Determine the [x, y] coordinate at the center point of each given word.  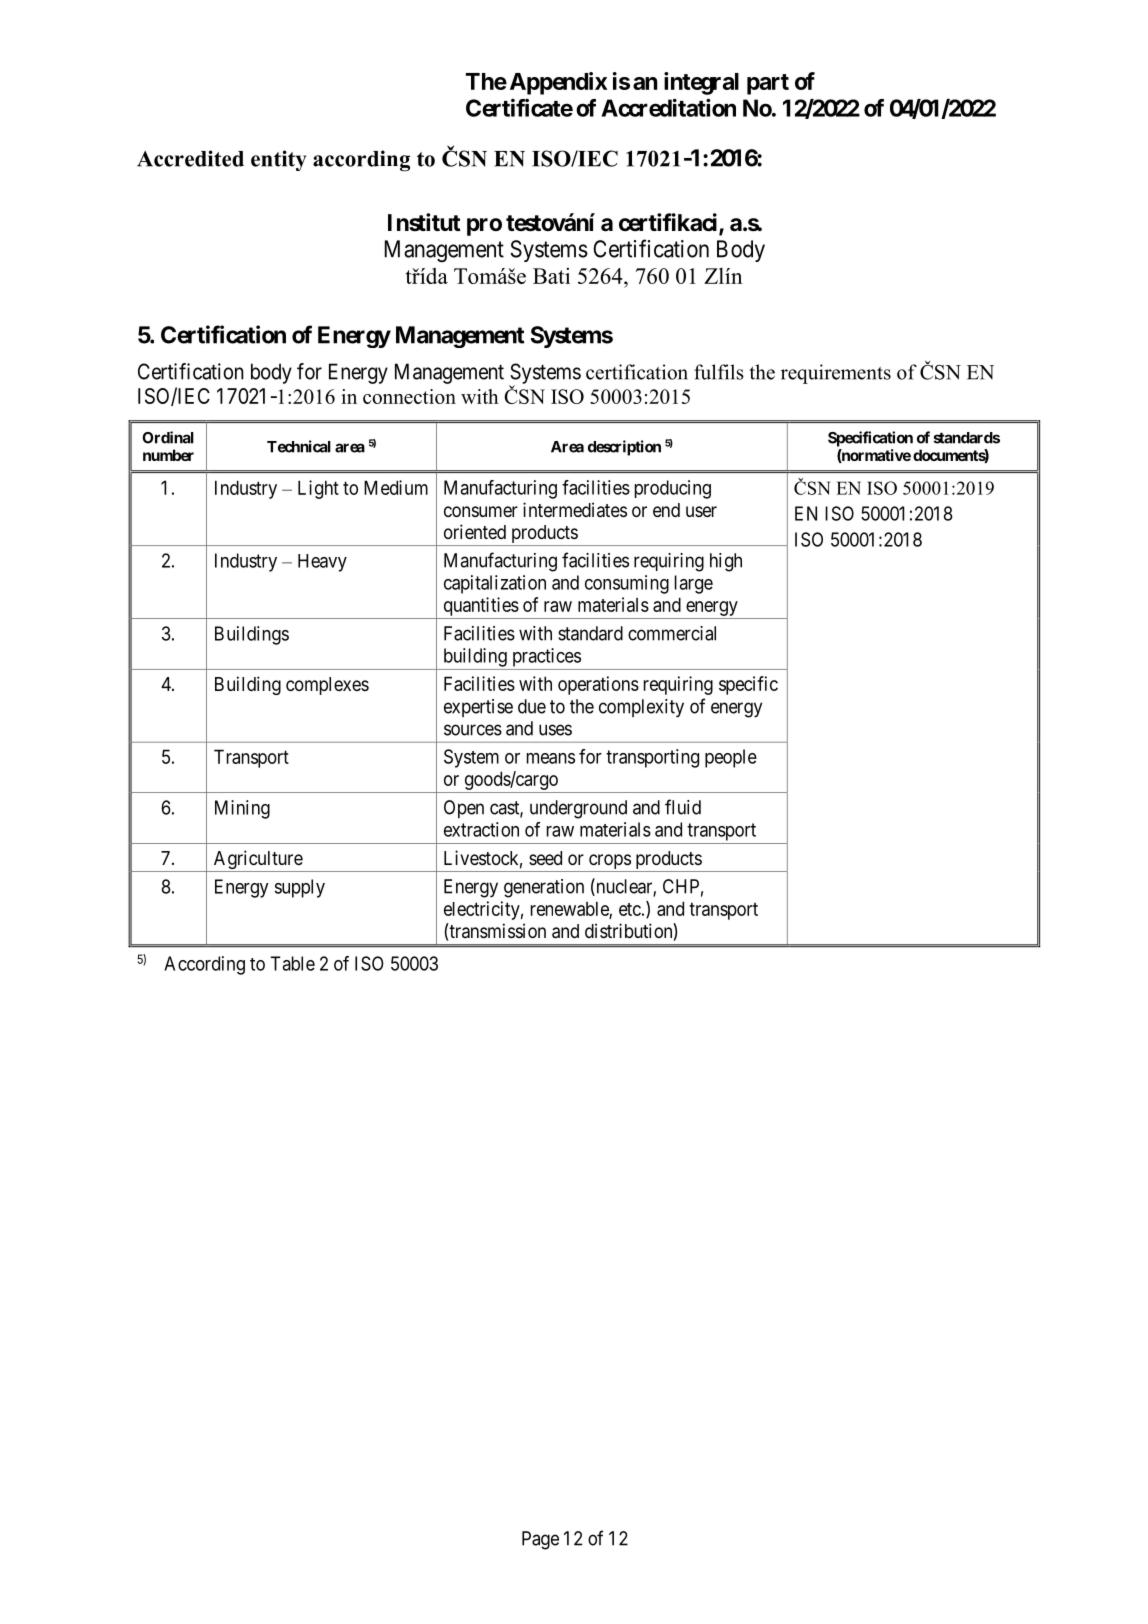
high [726, 562]
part [768, 84]
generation [544, 888]
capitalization [495, 584]
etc [630, 909]
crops [609, 863]
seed [545, 858]
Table [293, 963]
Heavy [322, 563]
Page [540, 1540]
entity [278, 160]
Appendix [558, 83]
